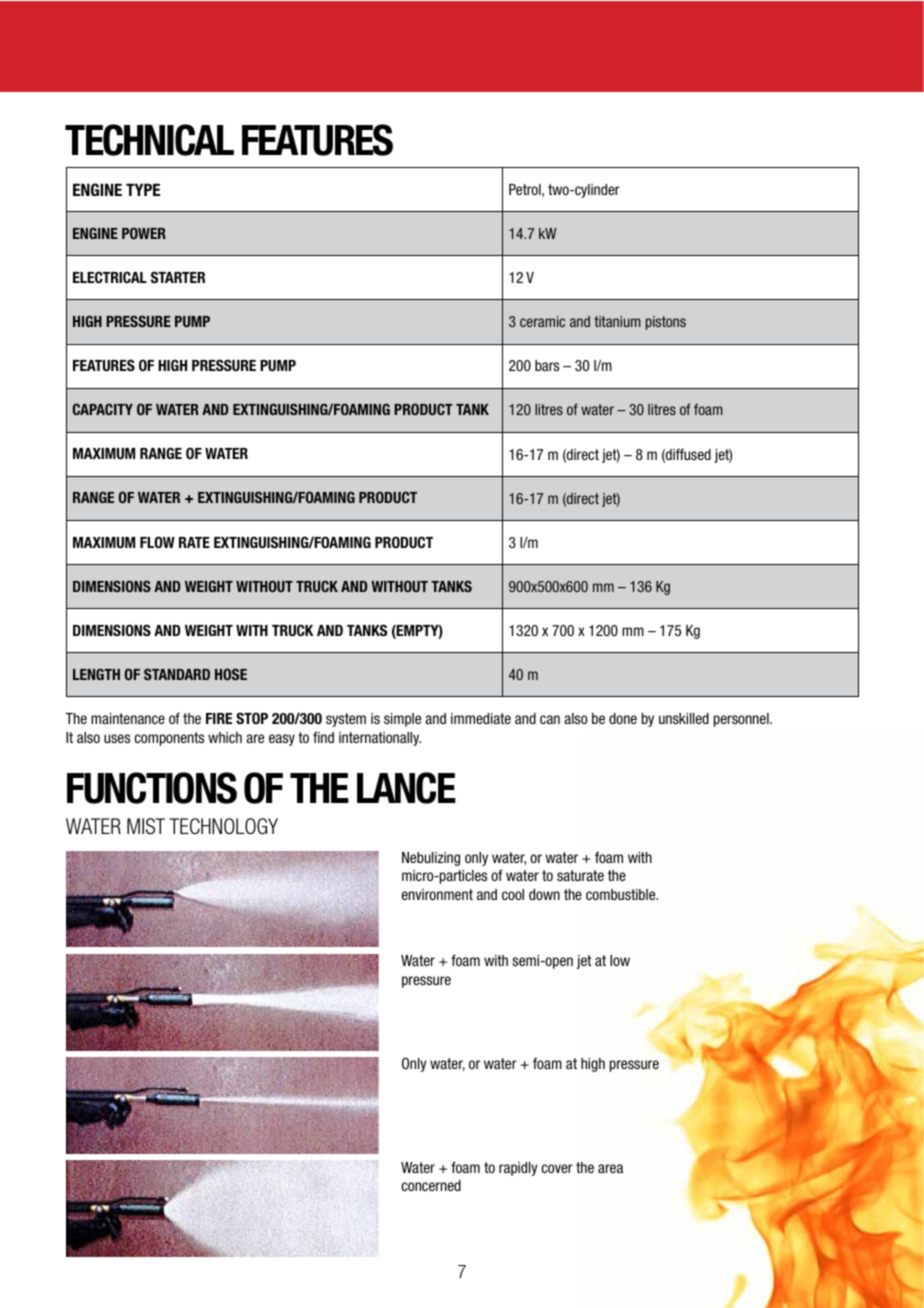  Describe the element at coordinates (684, 718) in the image. I see `unskilled` at that location.
